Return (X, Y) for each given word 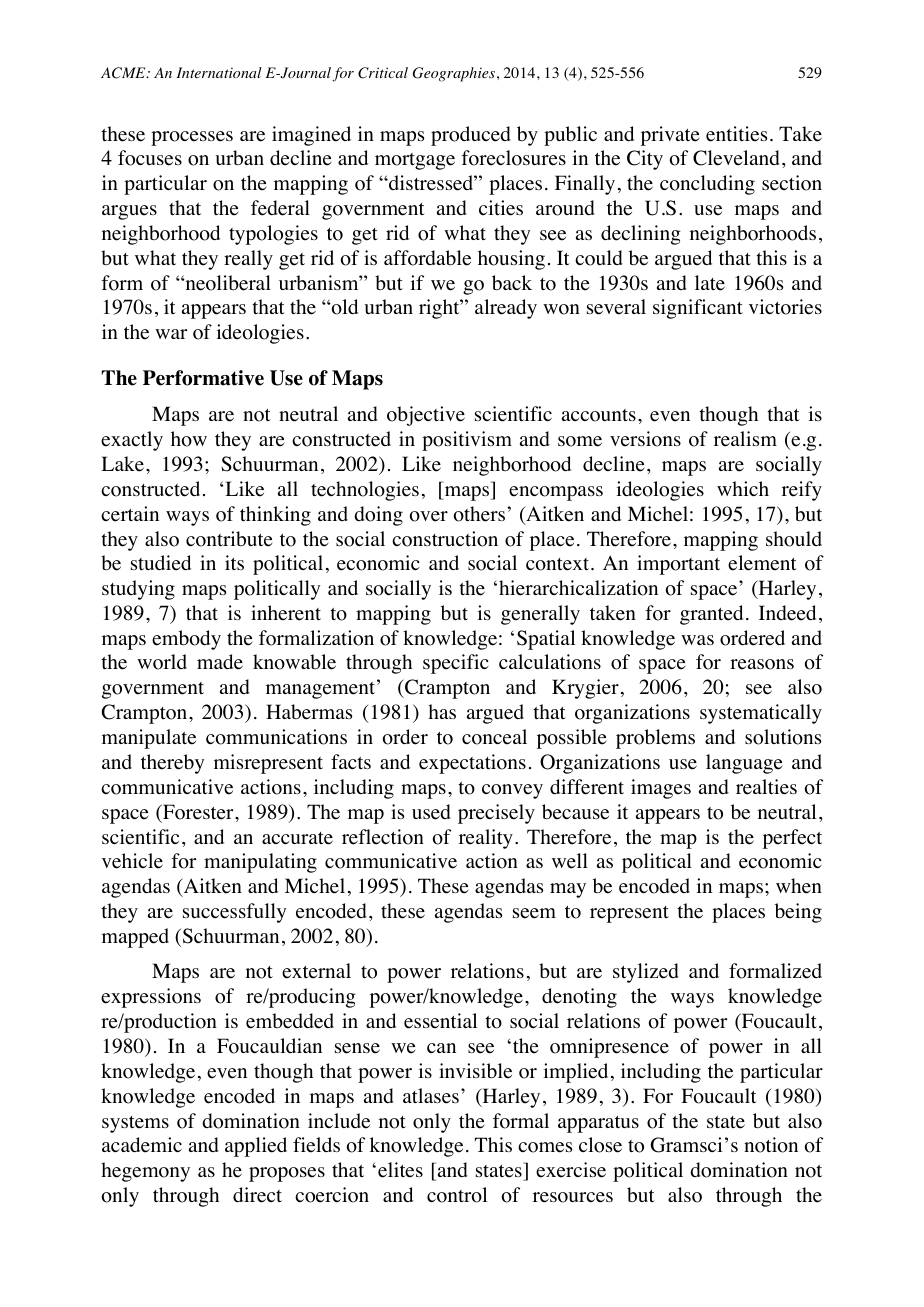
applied (256, 1147)
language (744, 764)
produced (471, 136)
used (431, 812)
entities (736, 134)
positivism (467, 441)
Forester (198, 812)
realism (745, 439)
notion (771, 1145)
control (457, 1195)
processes (192, 138)
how (189, 439)
